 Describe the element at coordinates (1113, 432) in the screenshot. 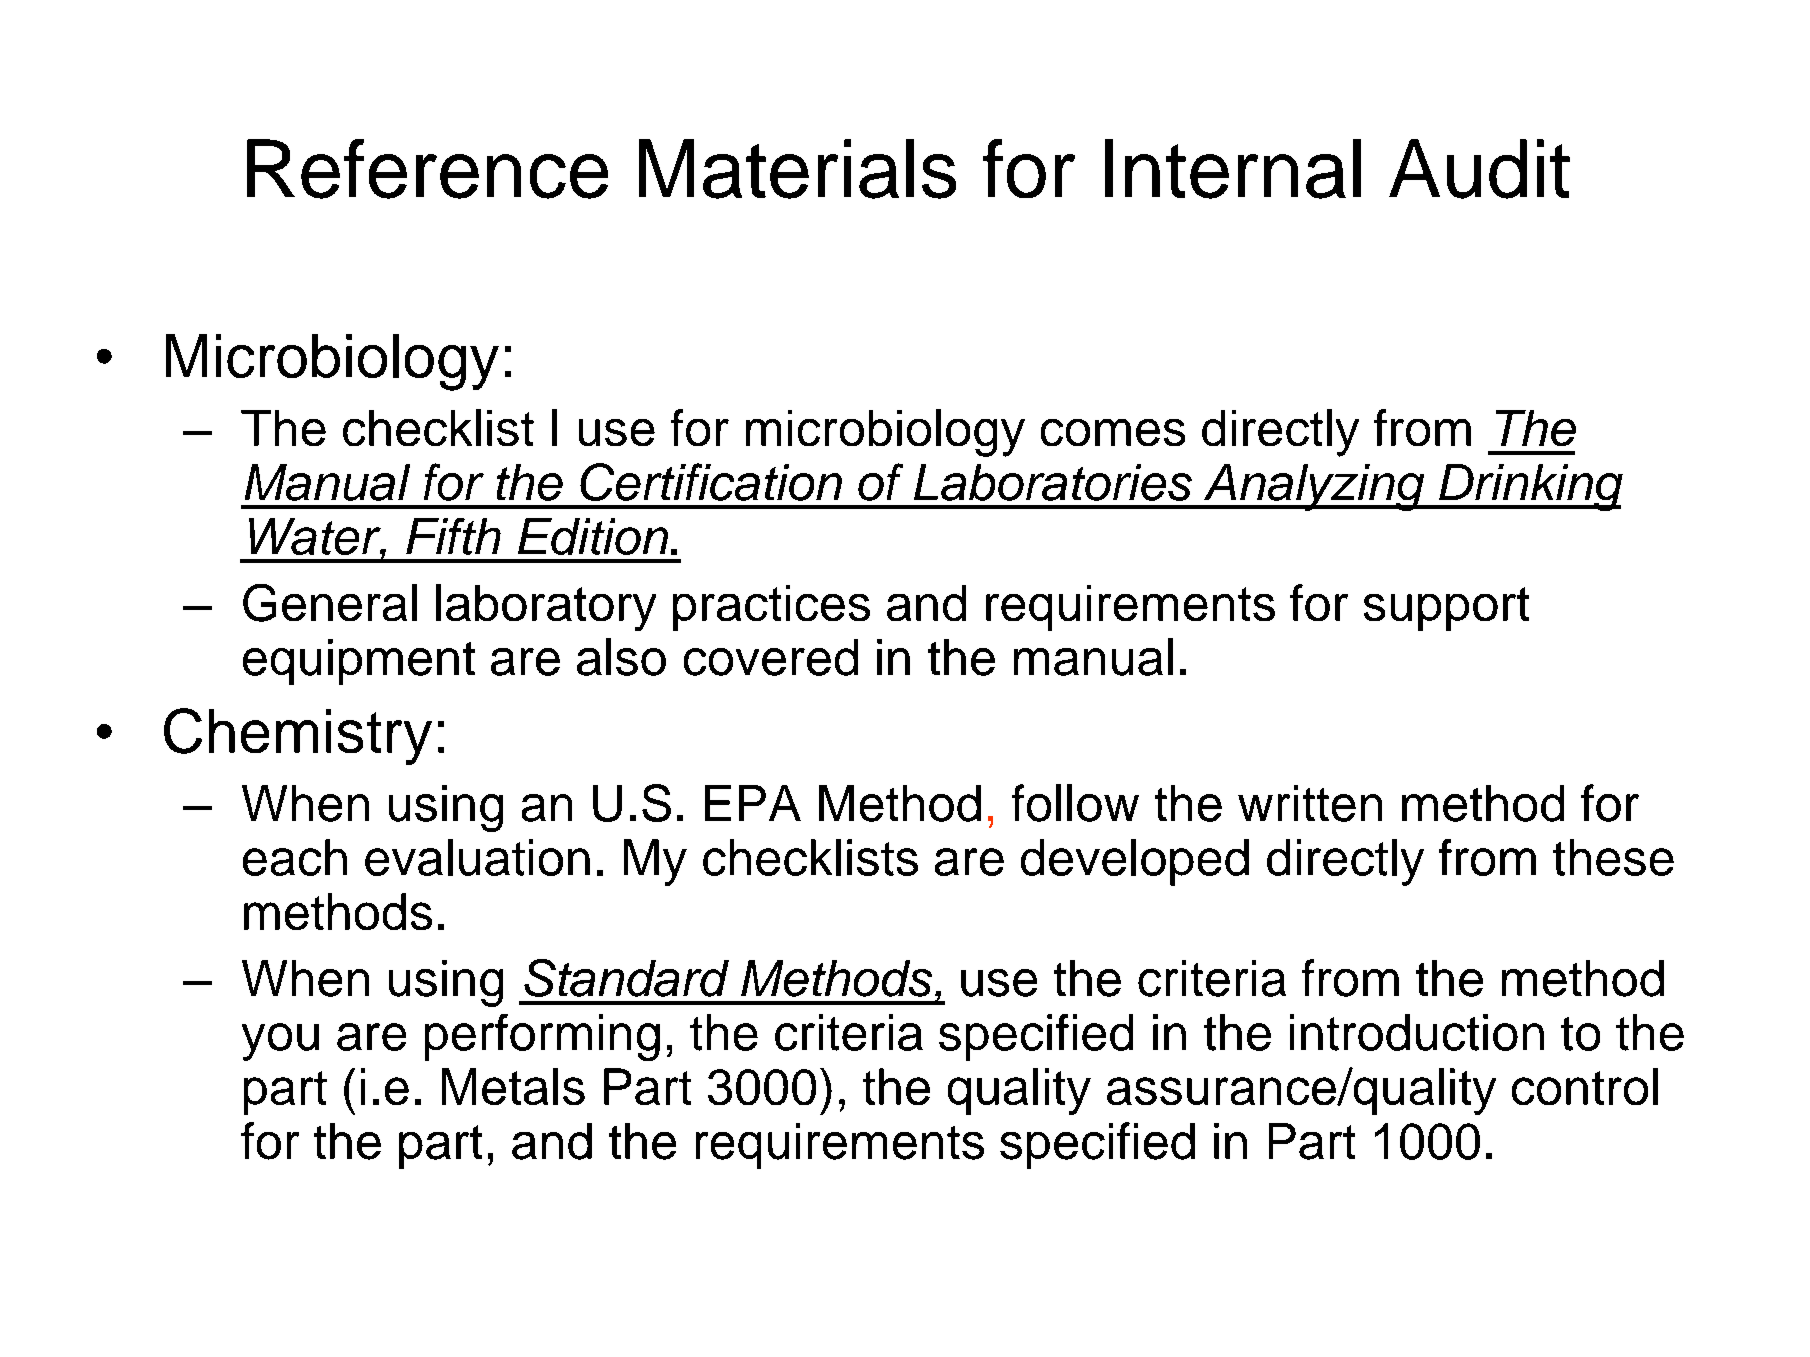

I see `comes` at that location.
